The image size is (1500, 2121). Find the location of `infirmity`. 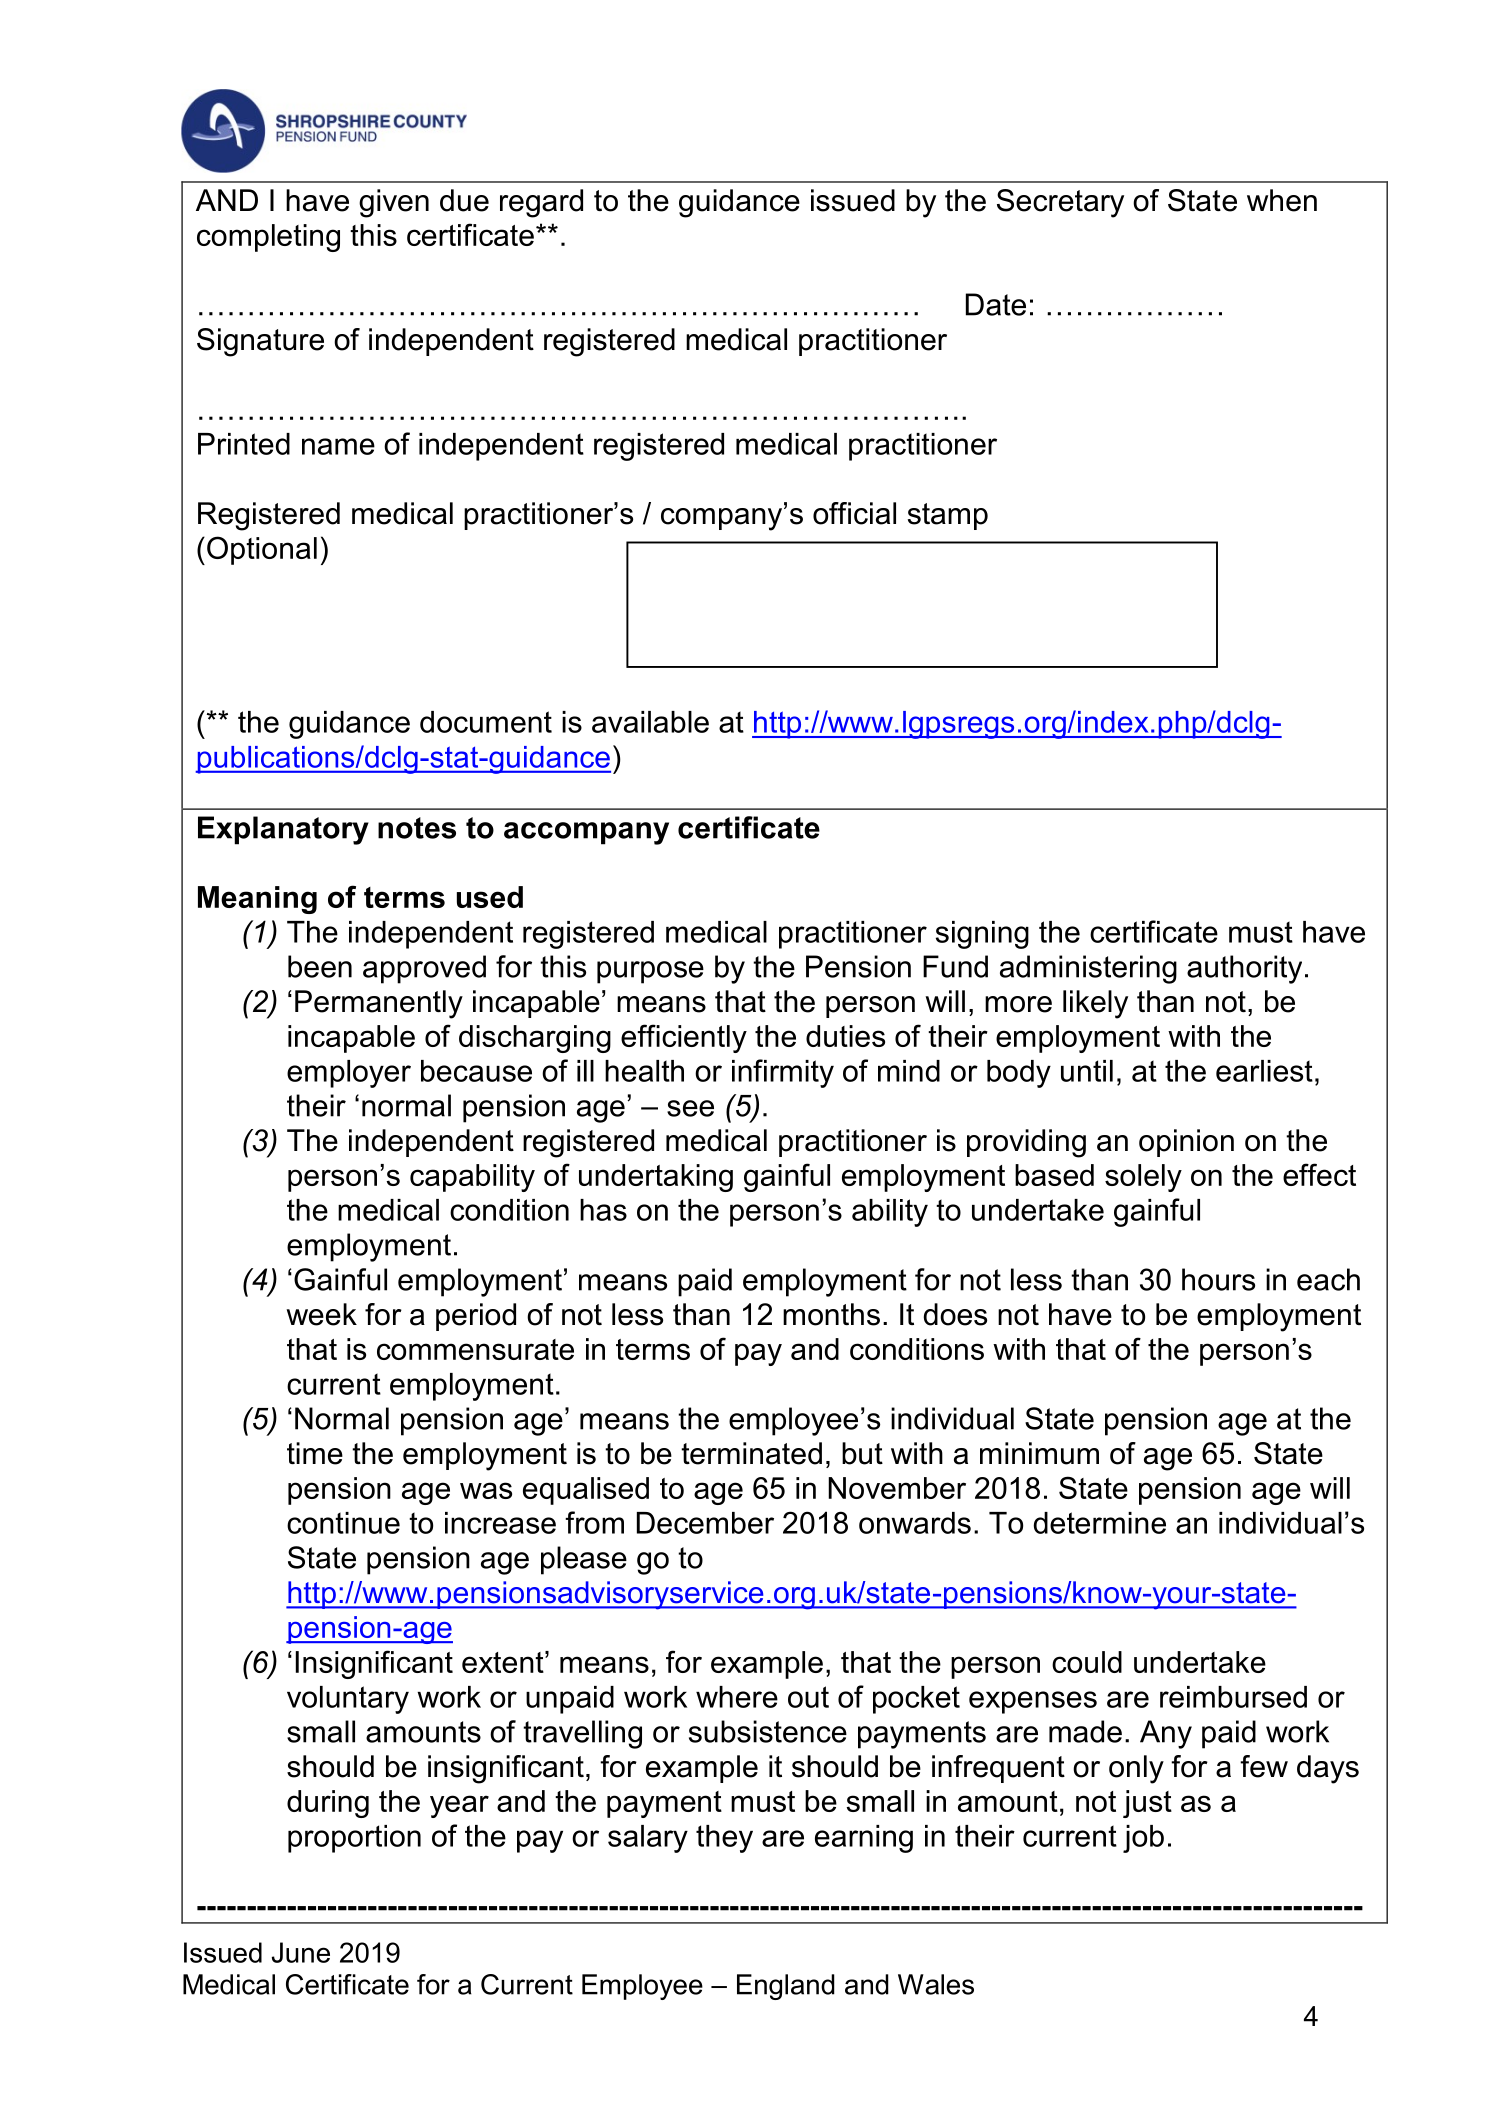

infirmity is located at coordinates (783, 1073).
